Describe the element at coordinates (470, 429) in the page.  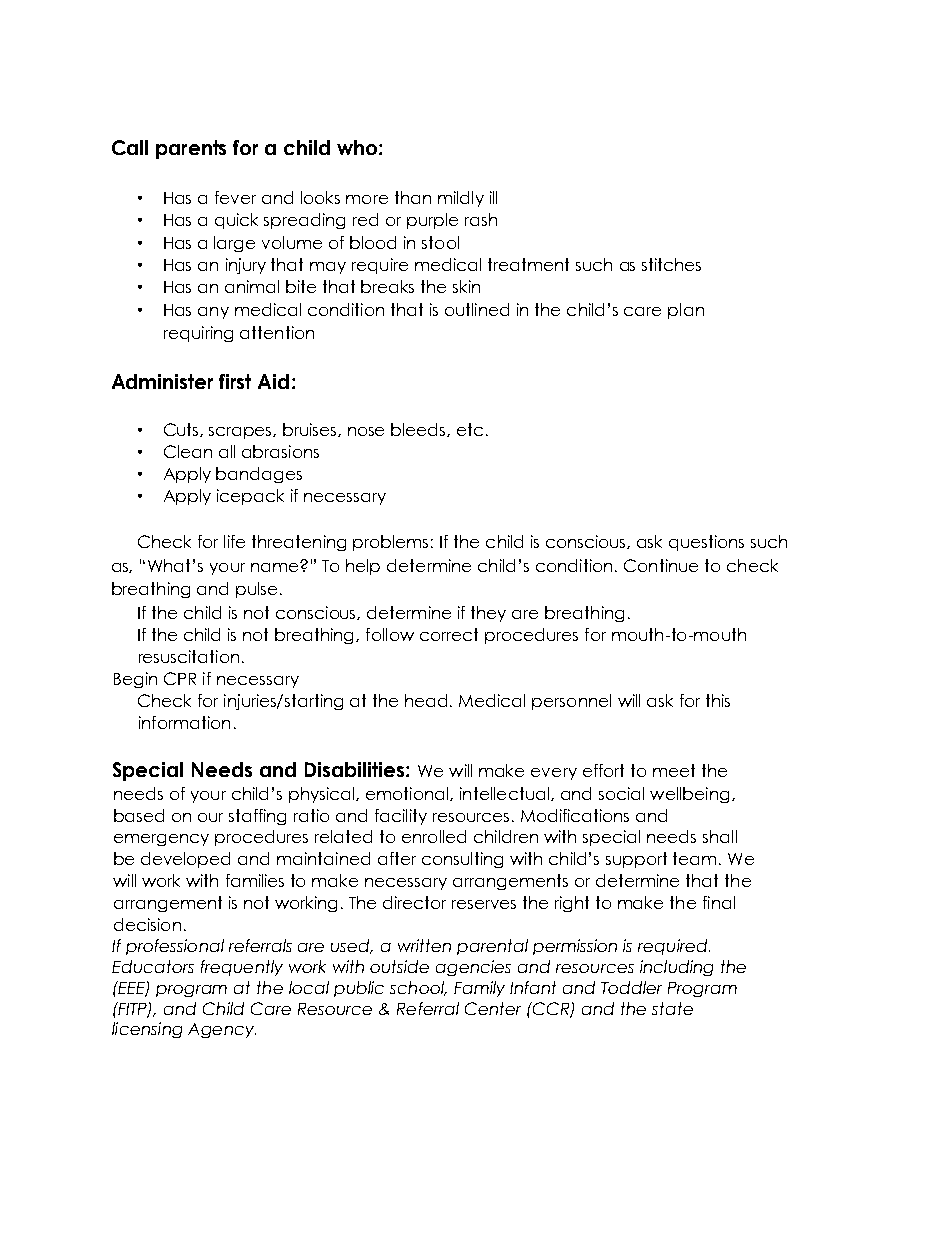
I see `etc` at that location.
